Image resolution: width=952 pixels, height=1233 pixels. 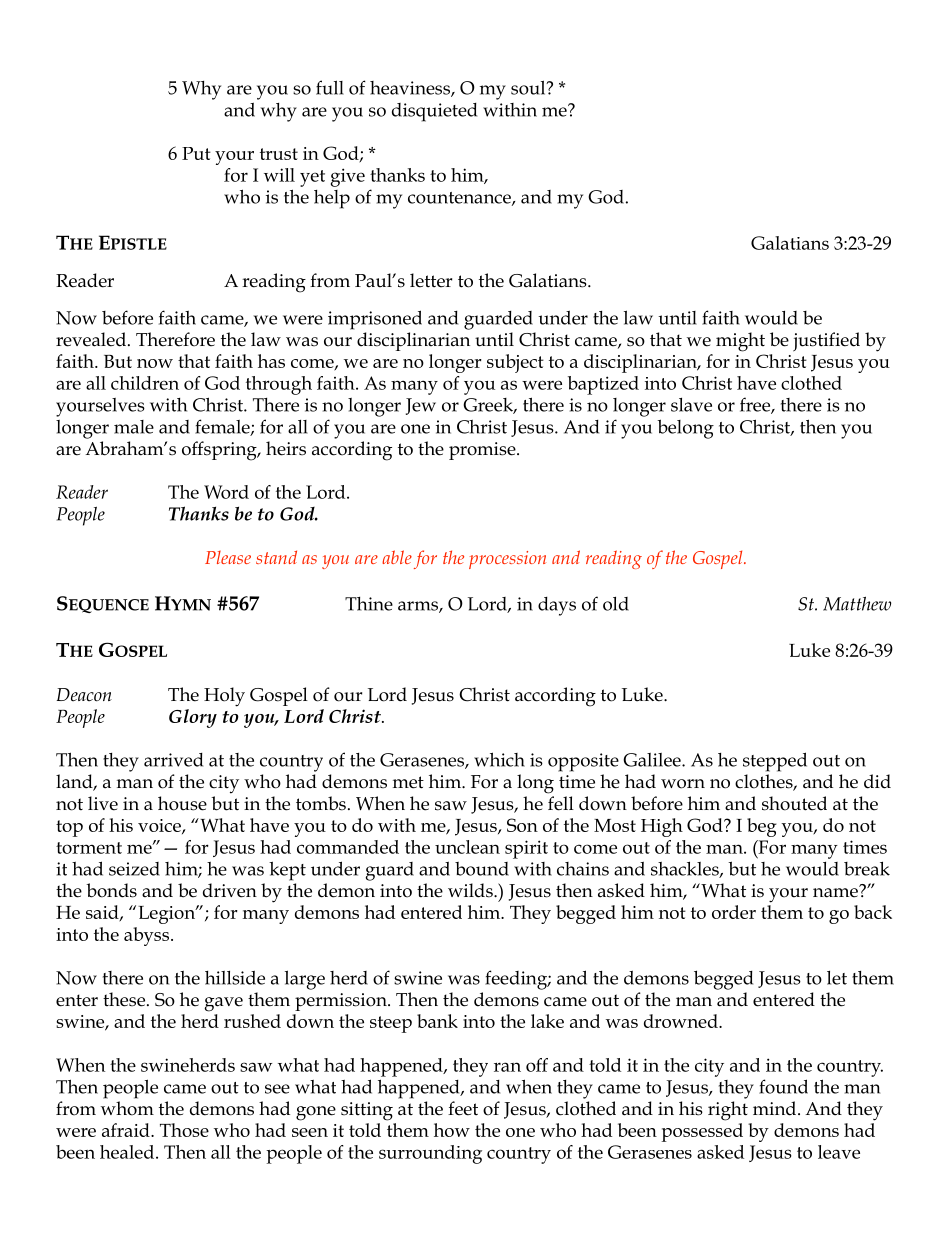 What do you see at coordinates (411, 89) in the screenshot?
I see `heaviness` at bounding box center [411, 89].
